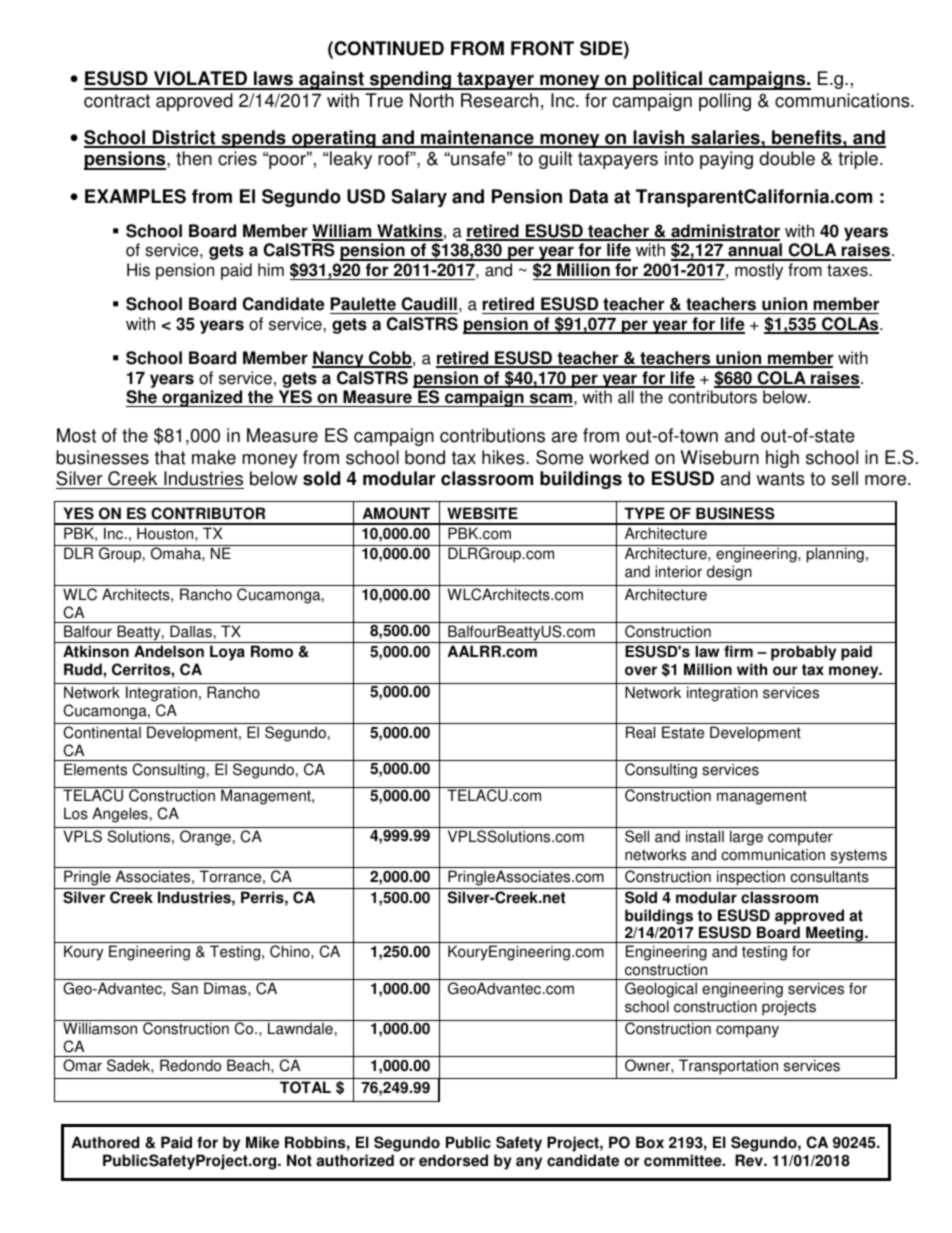 The width and height of the page is (952, 1233). I want to click on polling, so click(725, 102).
